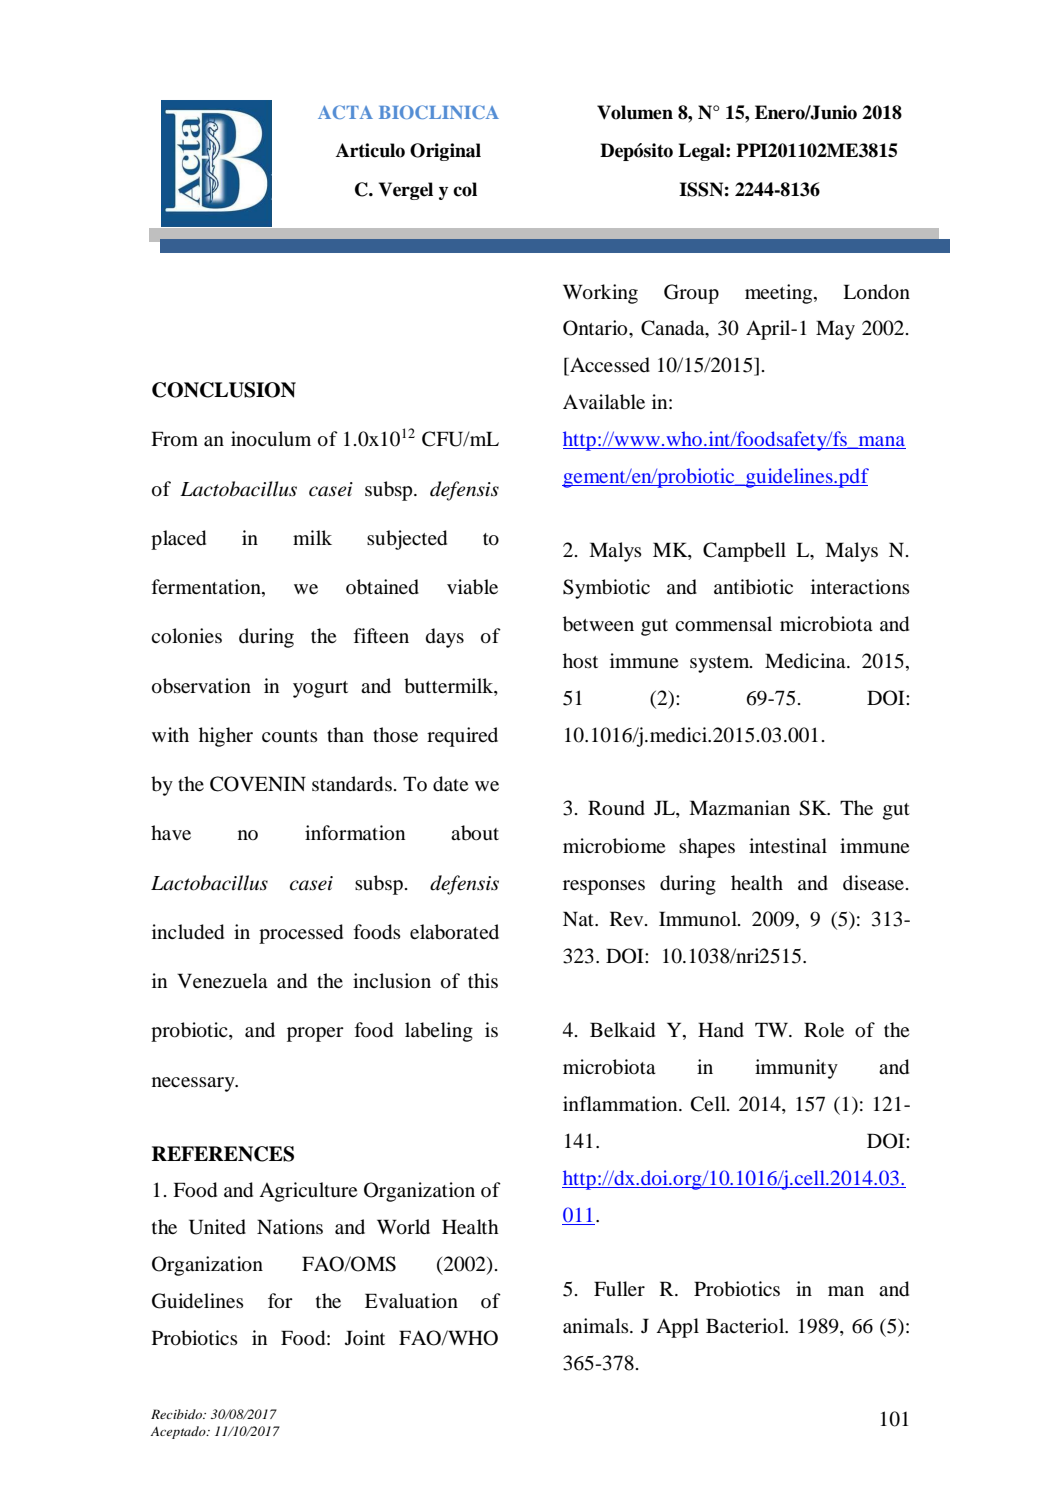  I want to click on required, so click(462, 737).
